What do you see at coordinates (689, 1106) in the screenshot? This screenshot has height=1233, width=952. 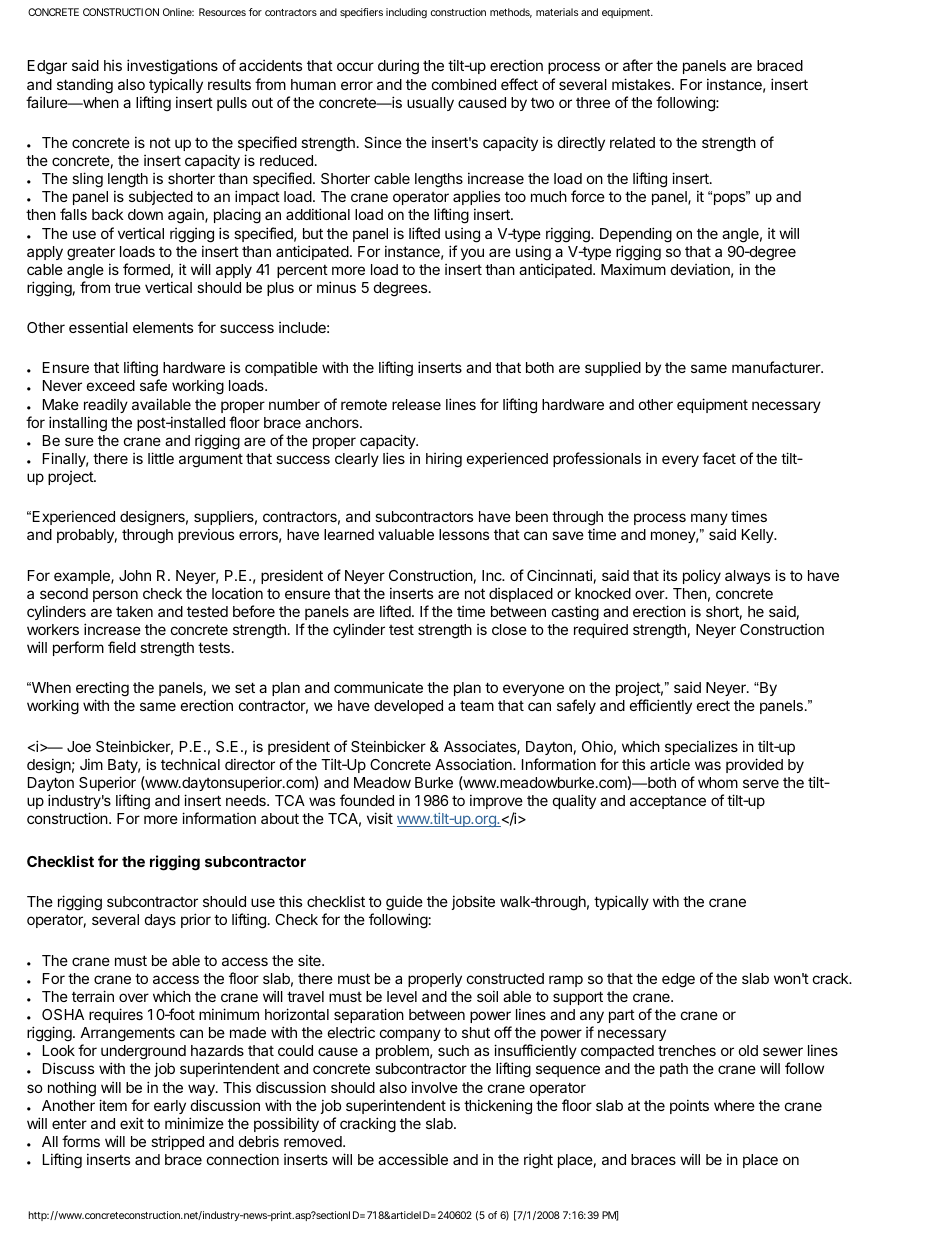 I see `points` at bounding box center [689, 1106].
